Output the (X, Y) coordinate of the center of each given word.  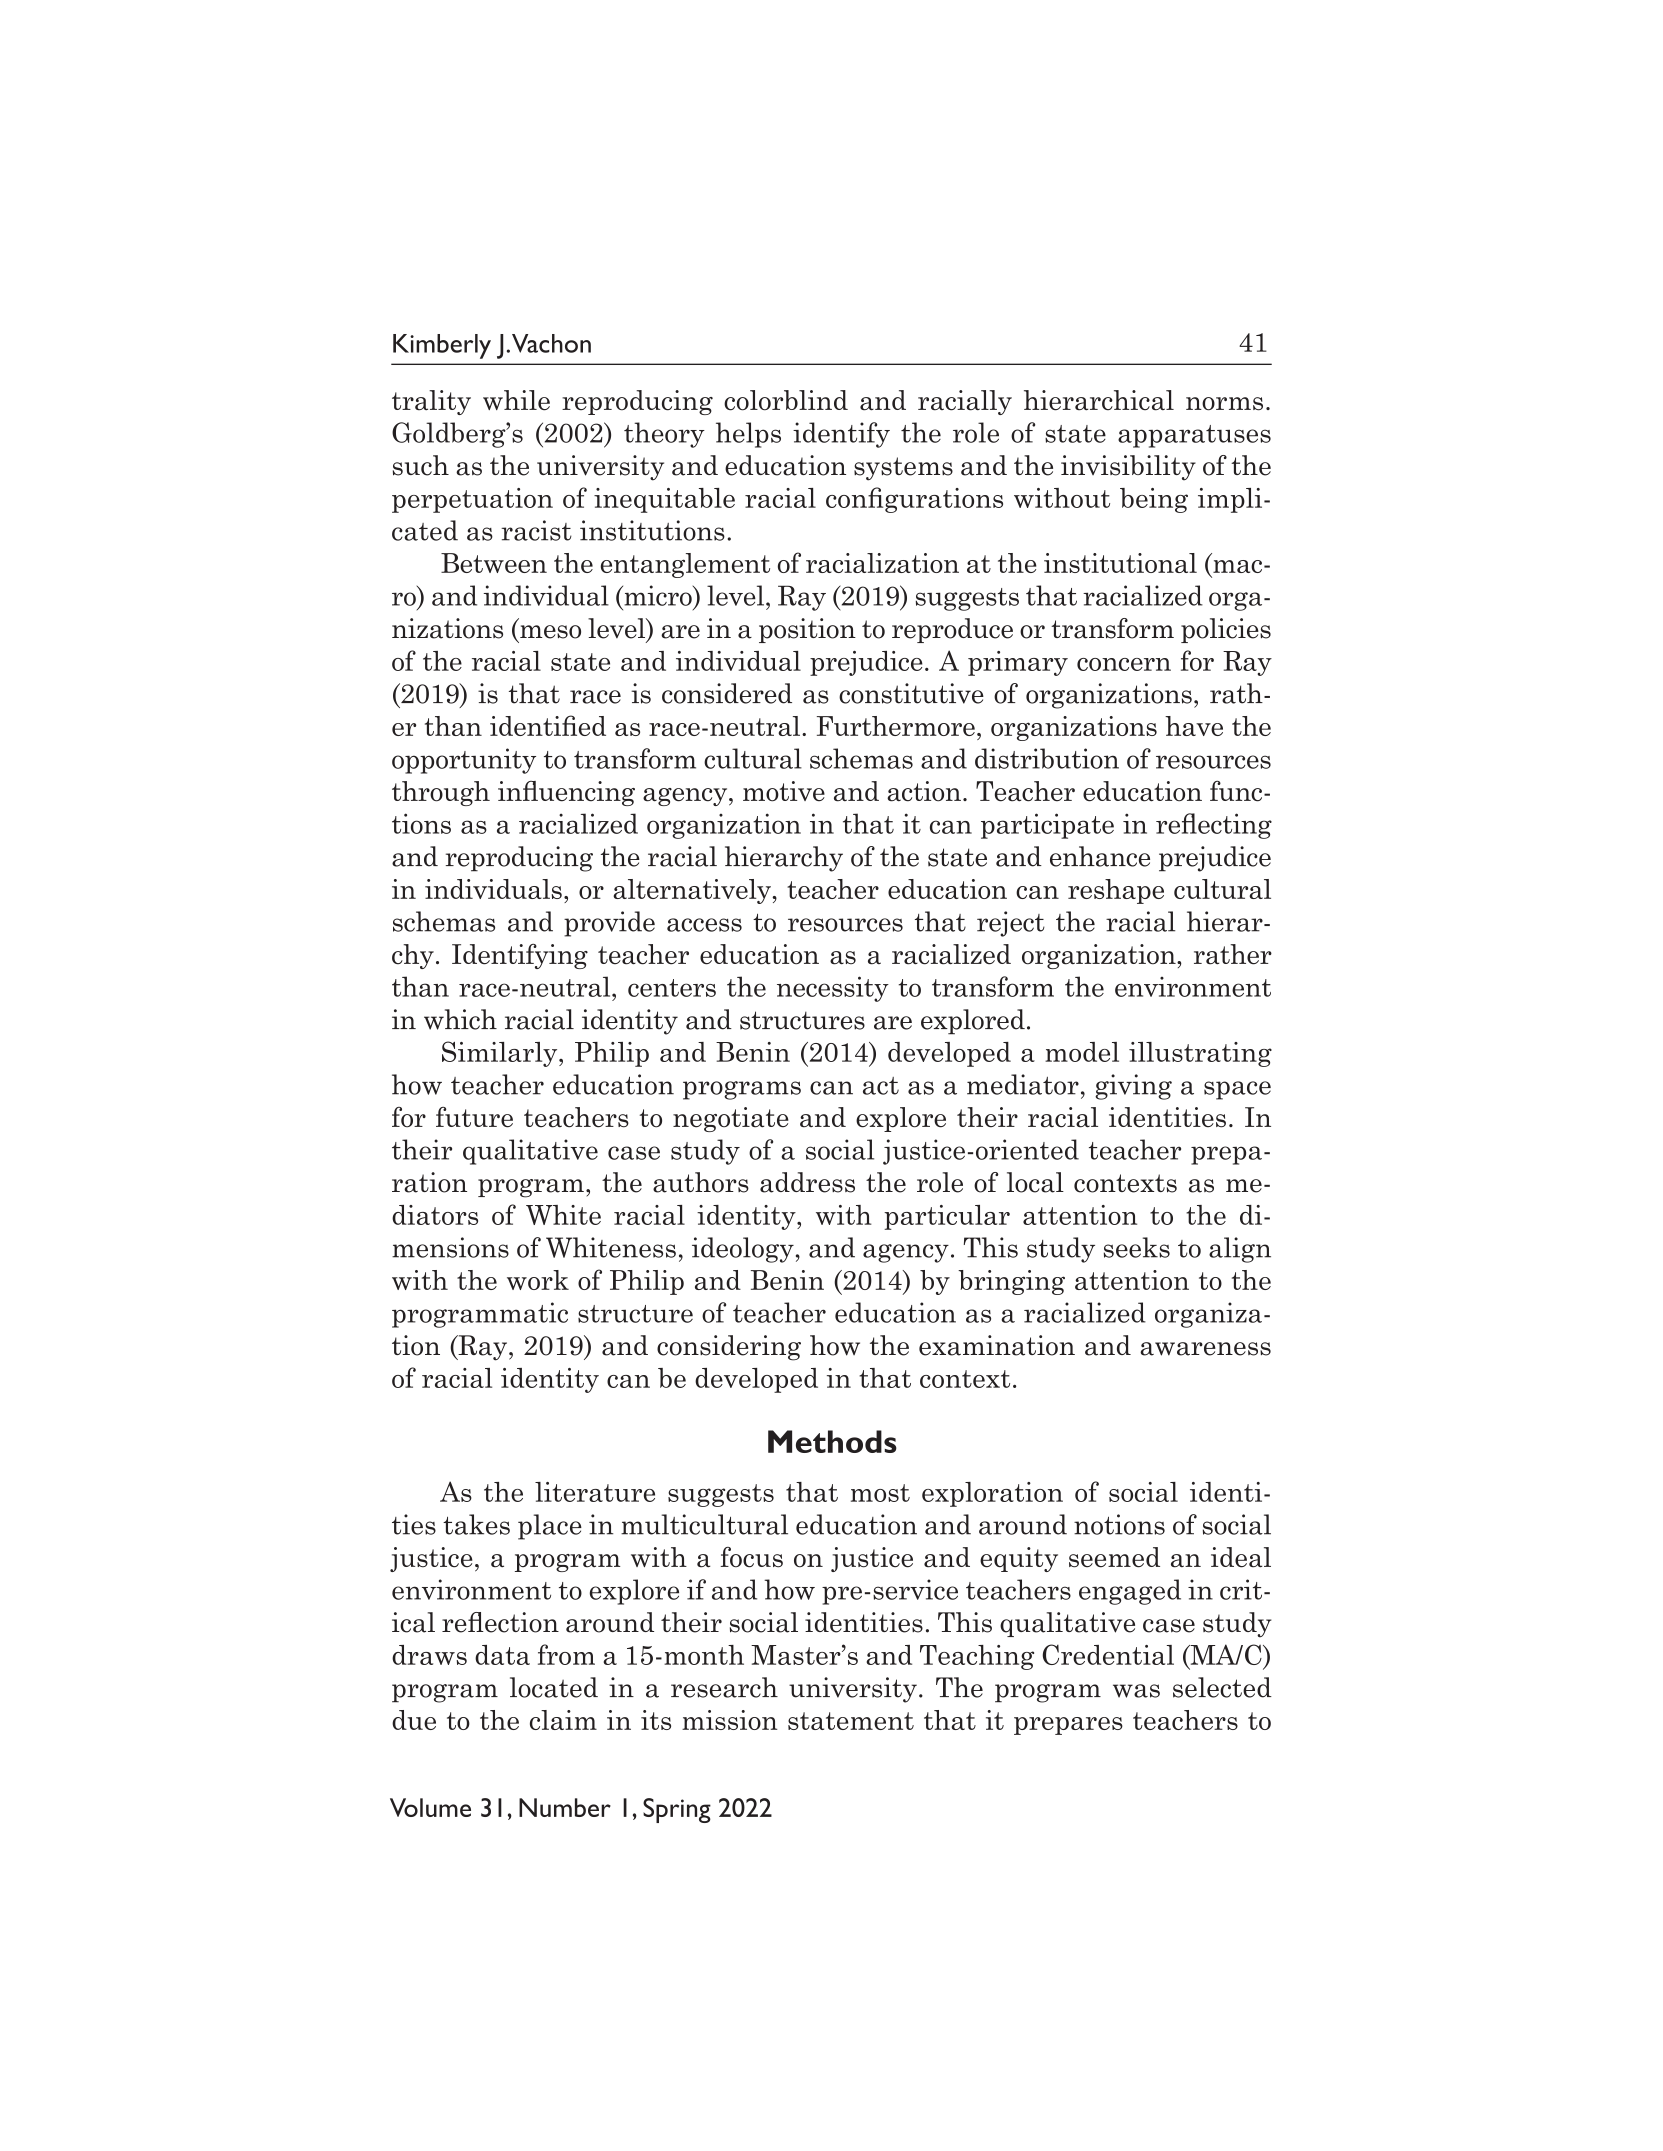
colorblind (786, 400)
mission (730, 1720)
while (516, 400)
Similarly (501, 1054)
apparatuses (1194, 436)
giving (1133, 1087)
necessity (833, 989)
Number (565, 1807)
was (1136, 1691)
